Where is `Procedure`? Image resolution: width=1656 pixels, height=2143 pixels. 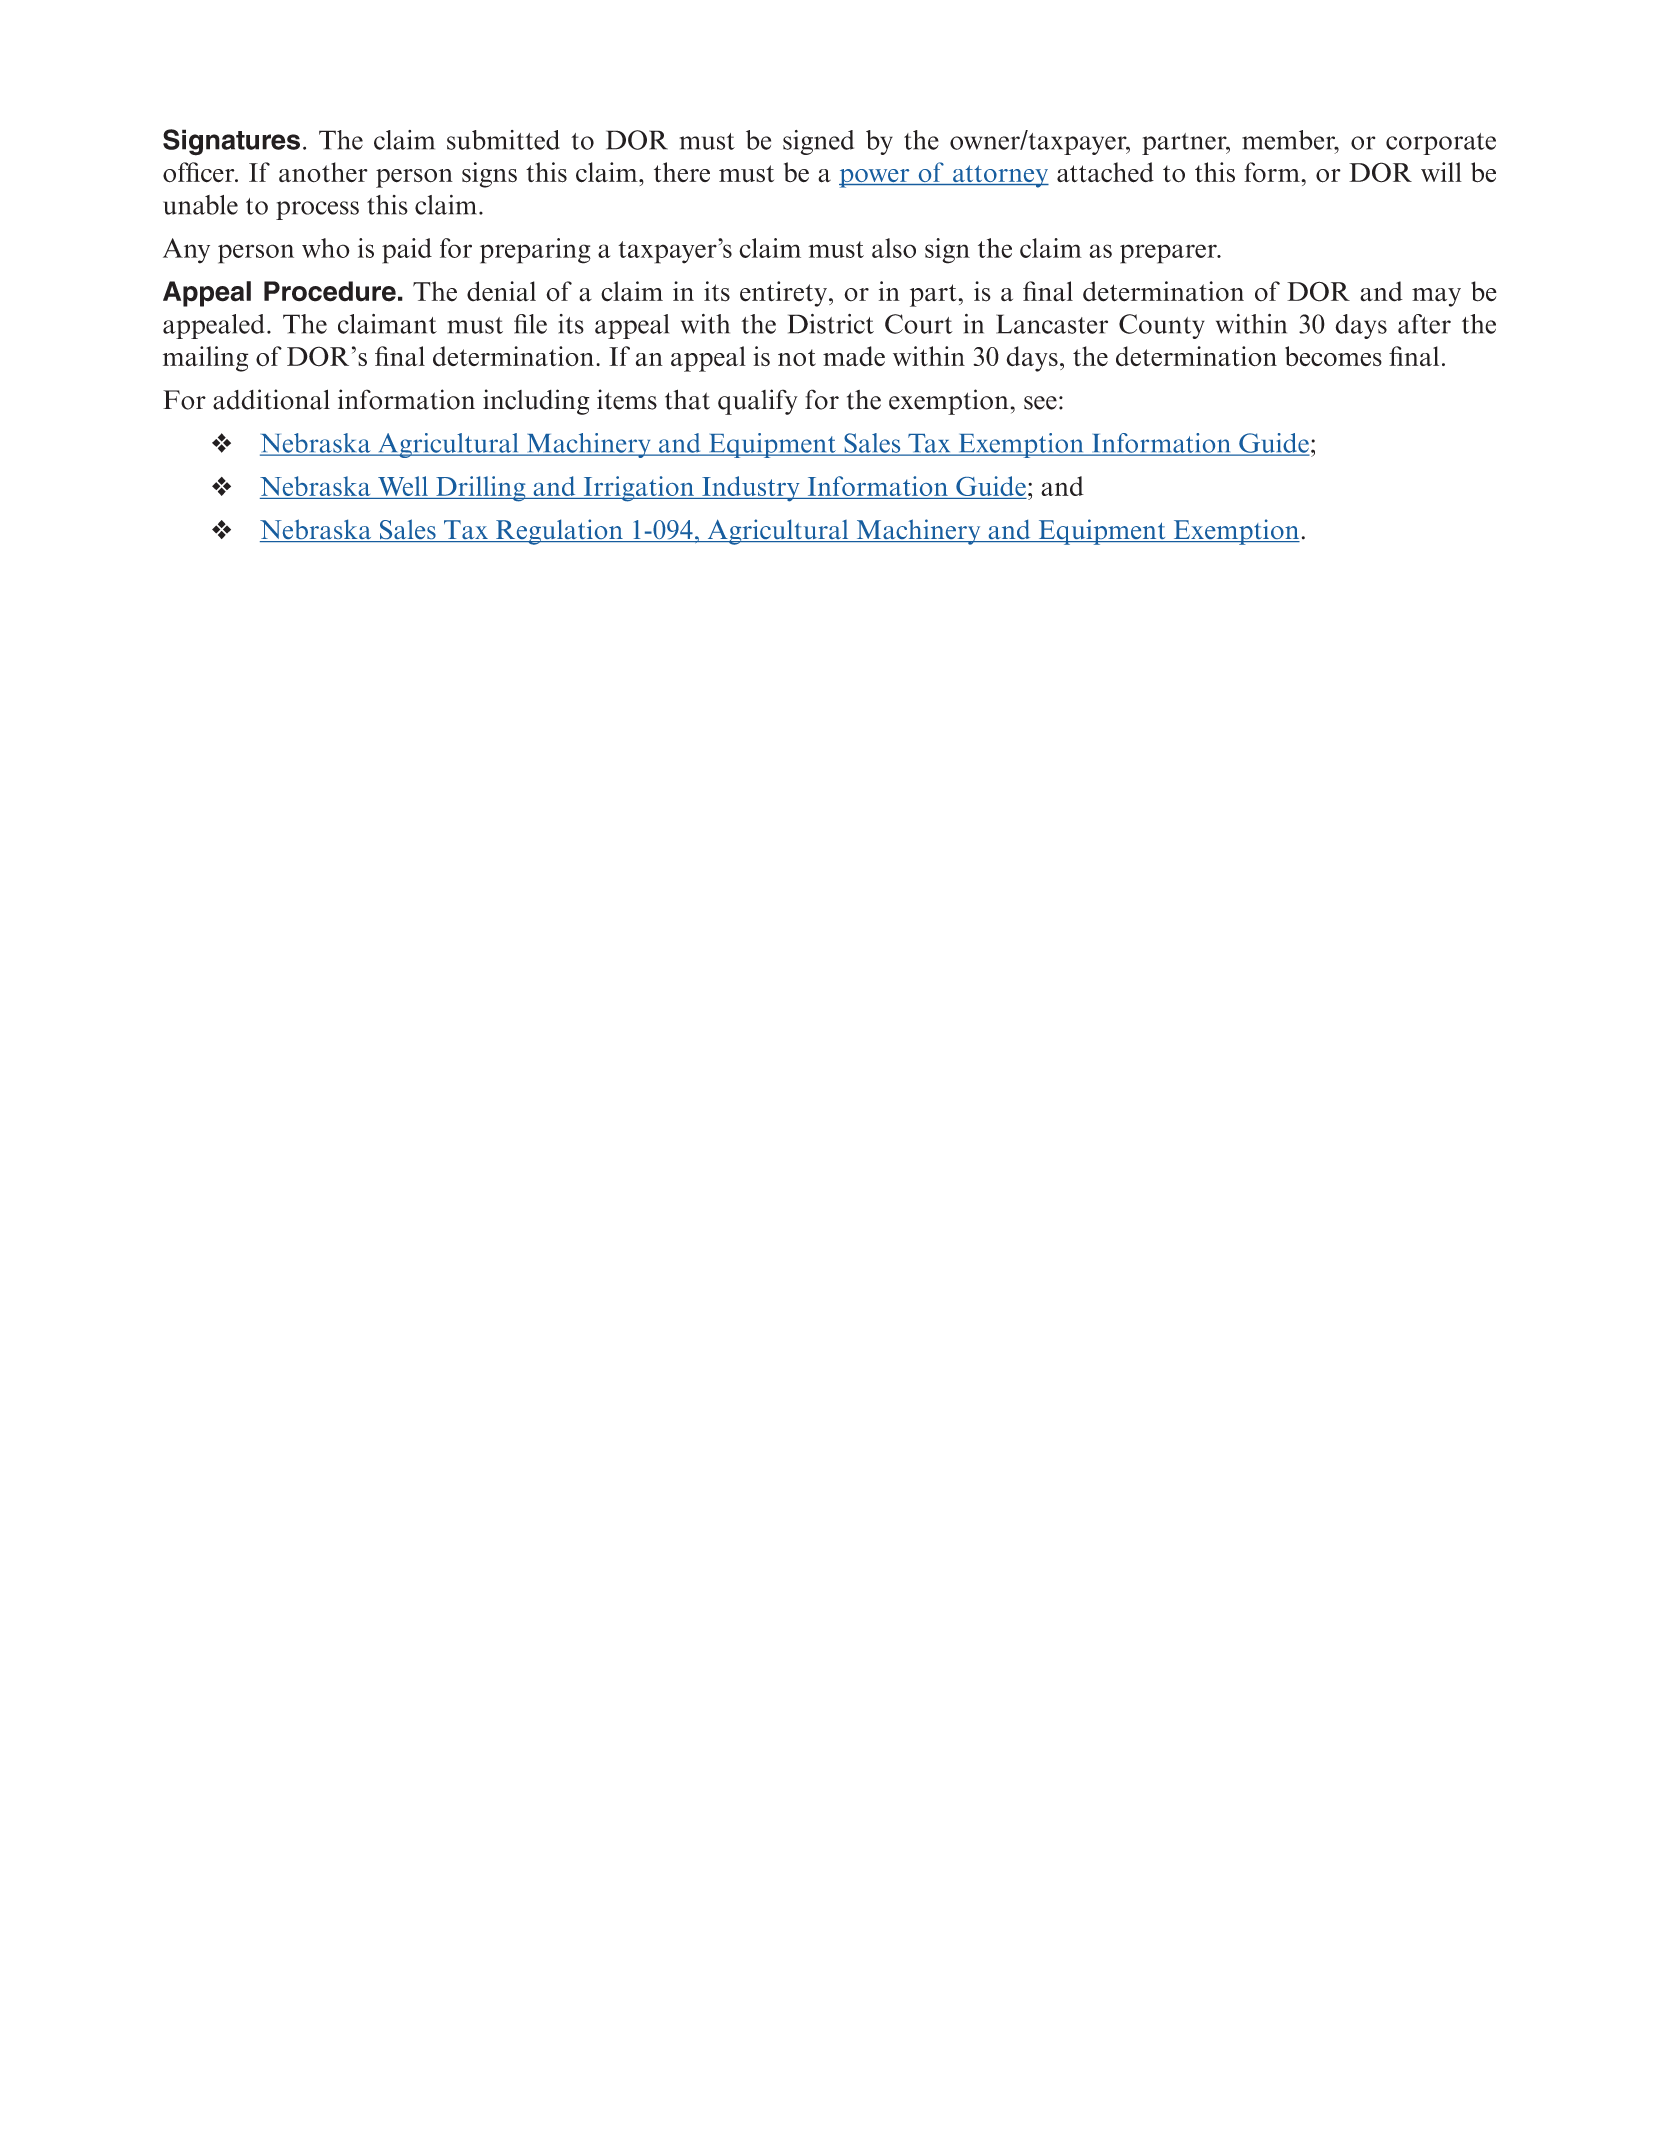 Procedure is located at coordinates (330, 291).
